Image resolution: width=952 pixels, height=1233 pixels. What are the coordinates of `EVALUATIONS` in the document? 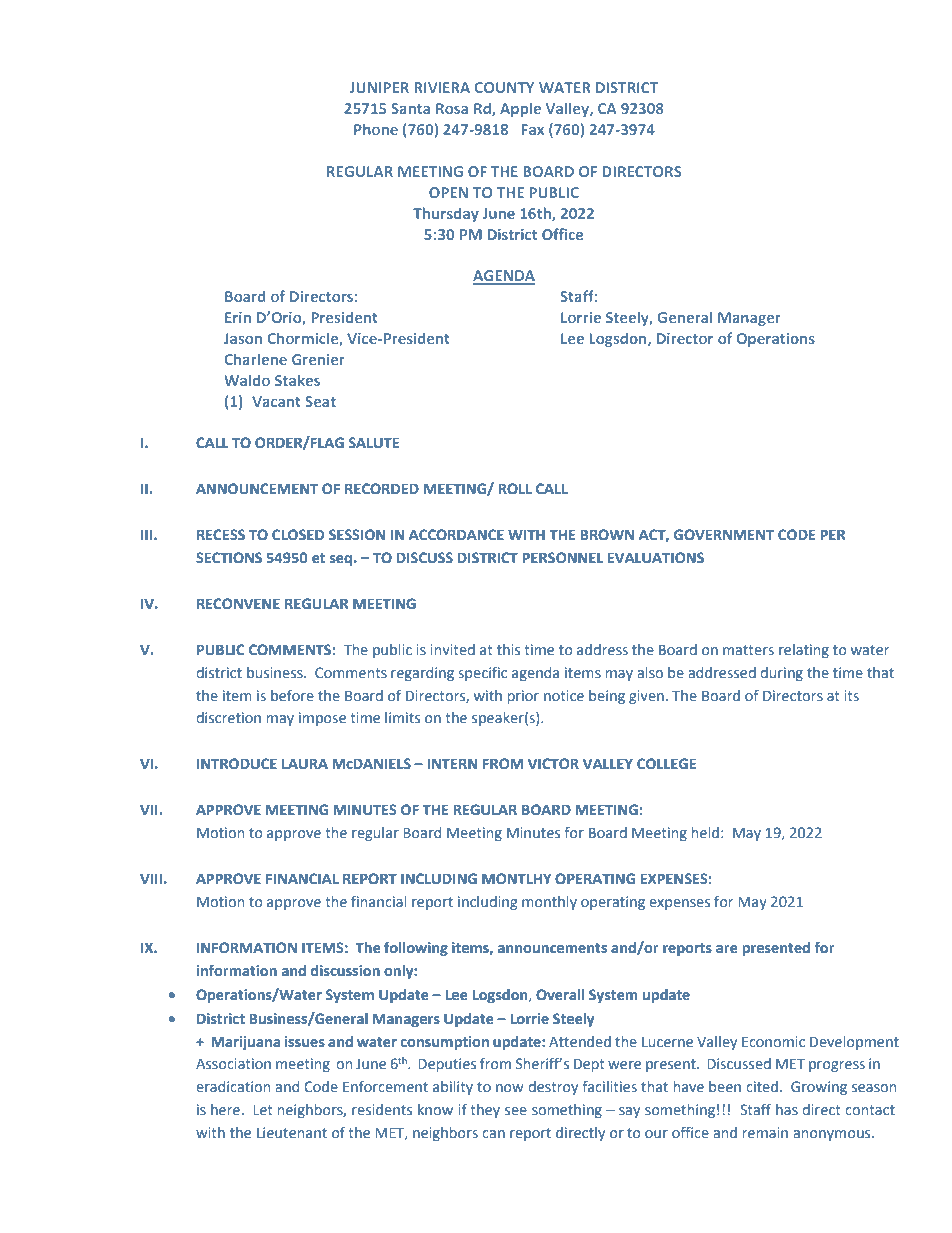 It's located at (655, 557).
